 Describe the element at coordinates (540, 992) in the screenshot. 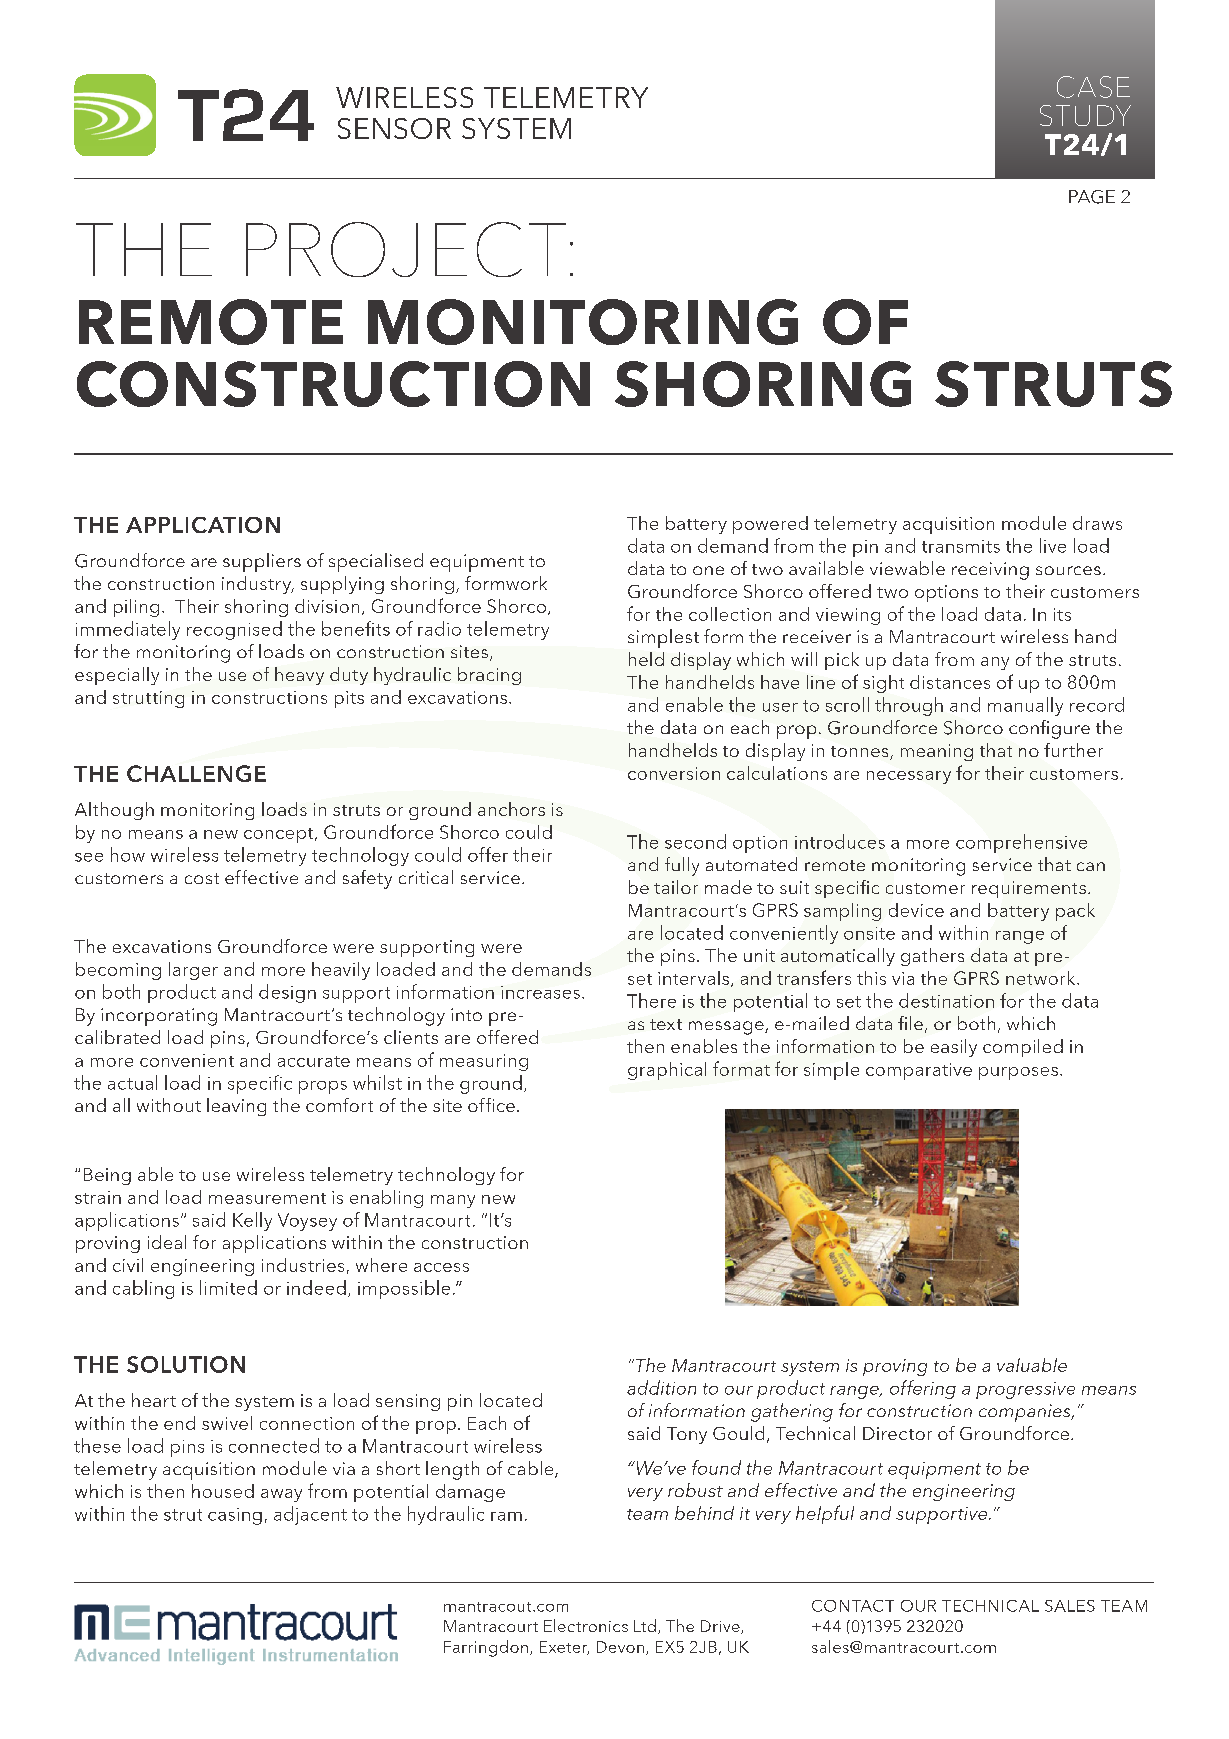

I see `increases` at that location.
